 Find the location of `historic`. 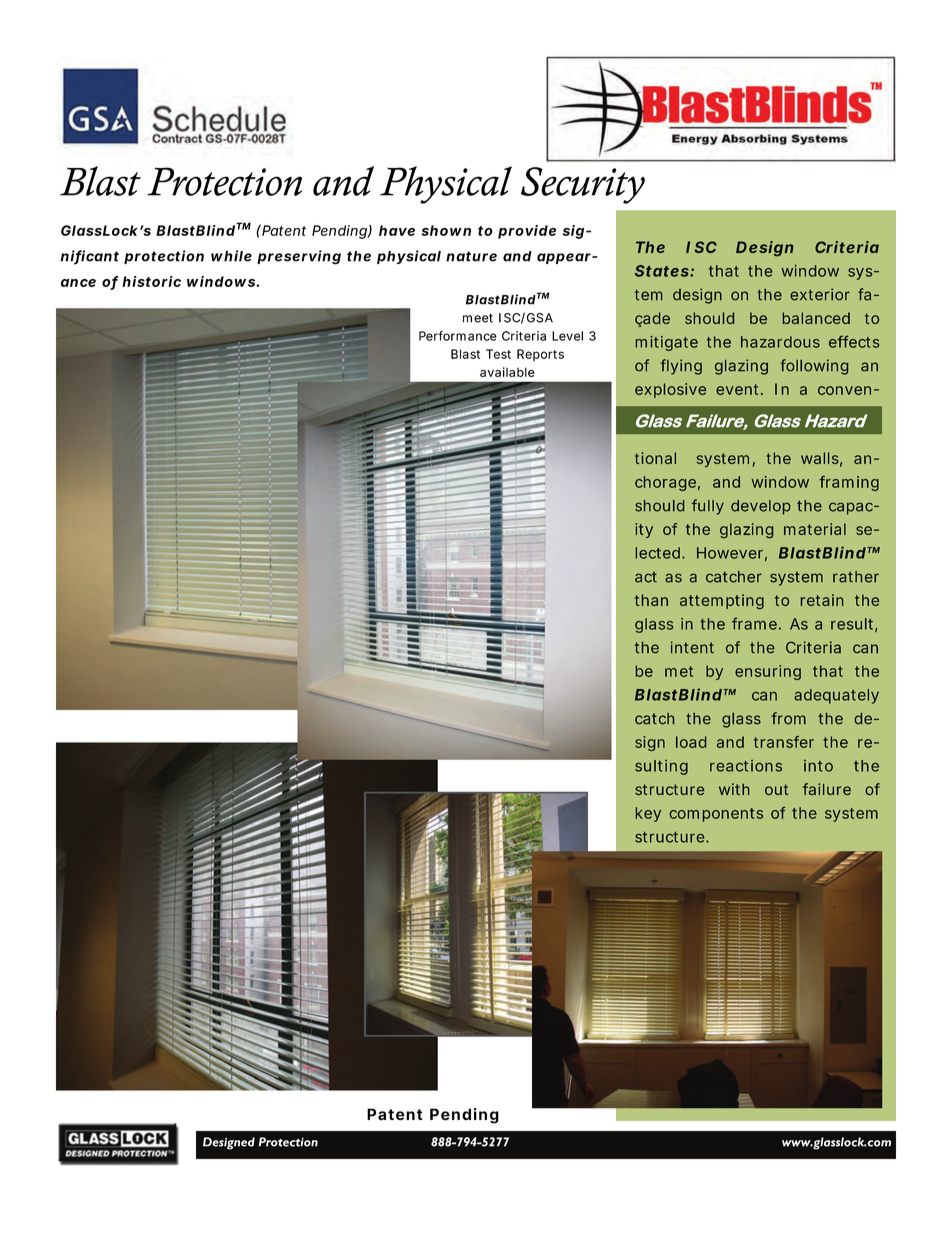

historic is located at coordinates (151, 281).
